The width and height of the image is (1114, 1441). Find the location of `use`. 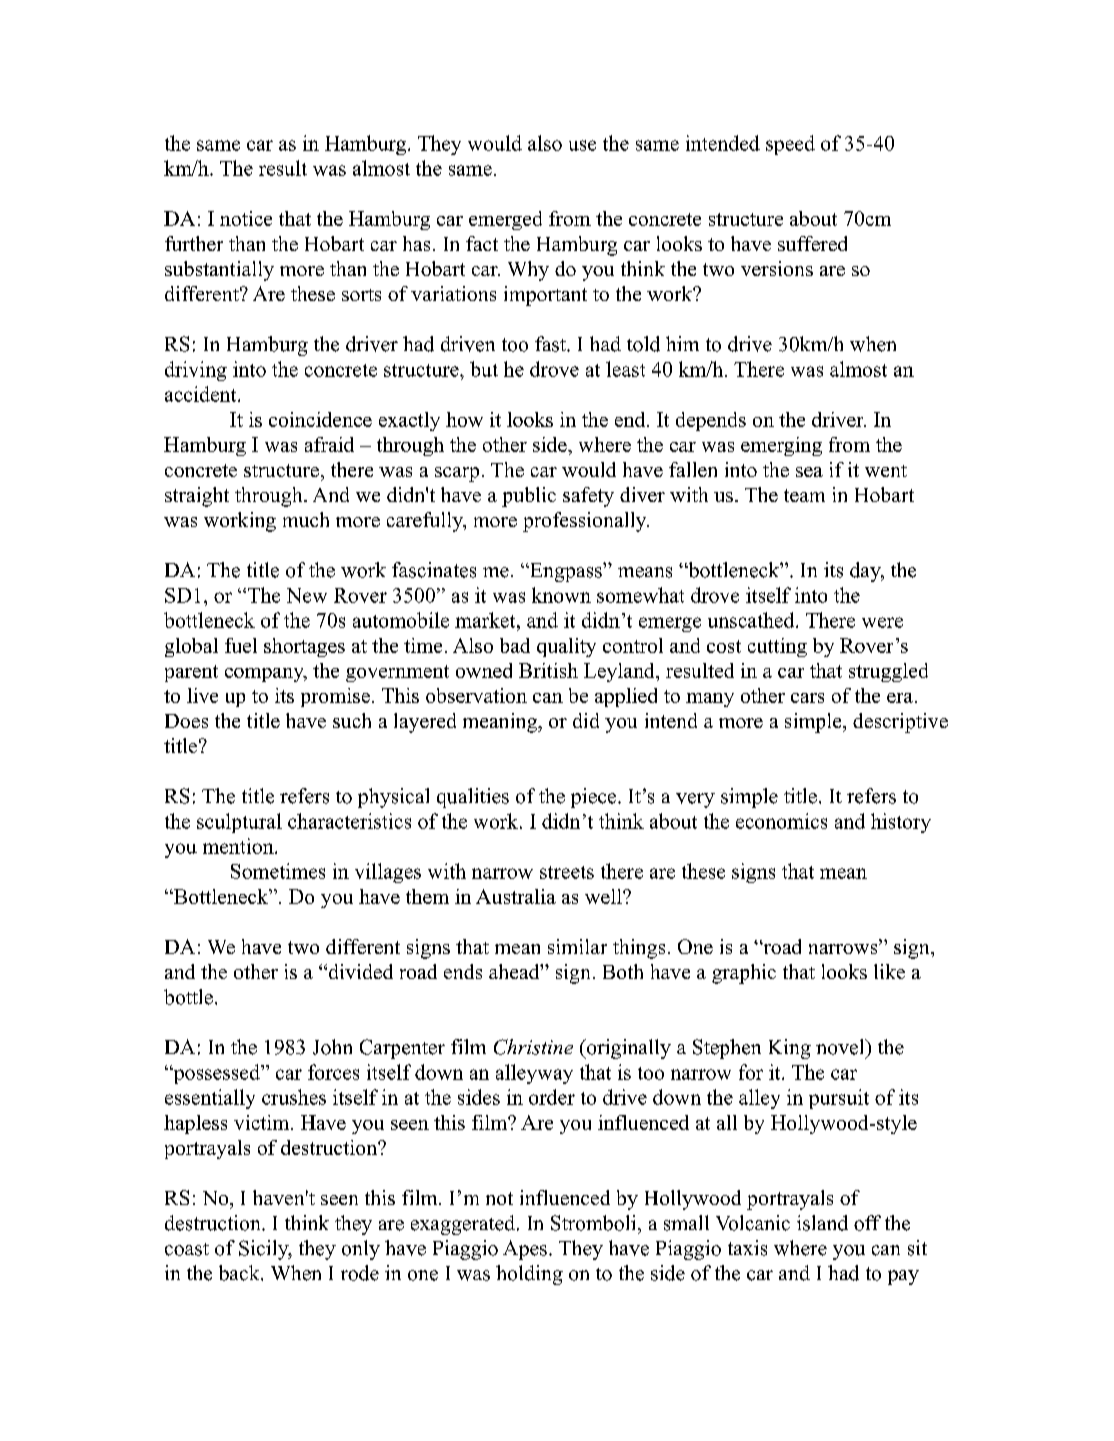

use is located at coordinates (582, 145).
